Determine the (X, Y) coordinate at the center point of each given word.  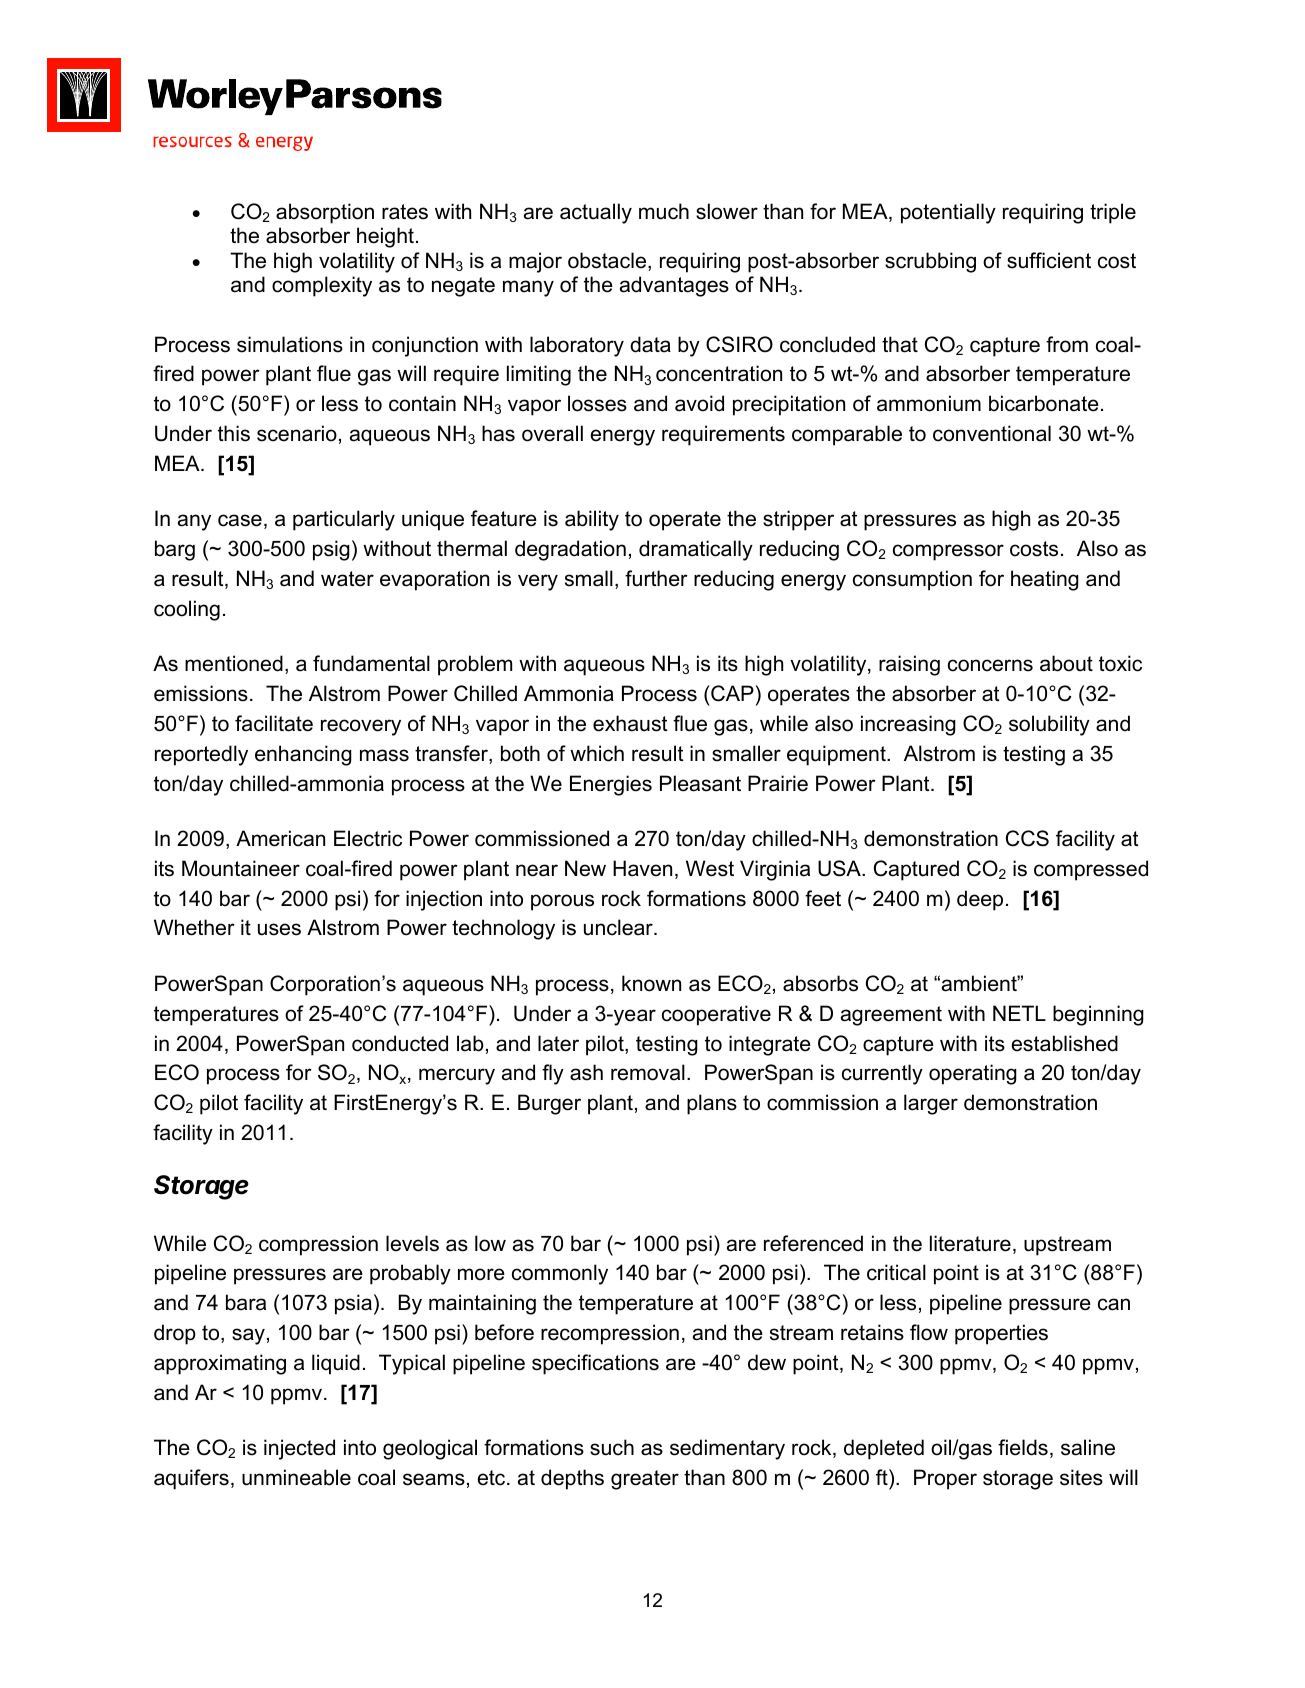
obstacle (607, 260)
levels (412, 1243)
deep (980, 900)
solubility (1049, 725)
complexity (322, 286)
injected (299, 1449)
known (651, 983)
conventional (992, 433)
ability (592, 520)
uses (279, 929)
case (240, 520)
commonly (560, 1274)
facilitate (274, 723)
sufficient (1049, 260)
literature (970, 1243)
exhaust (630, 723)
